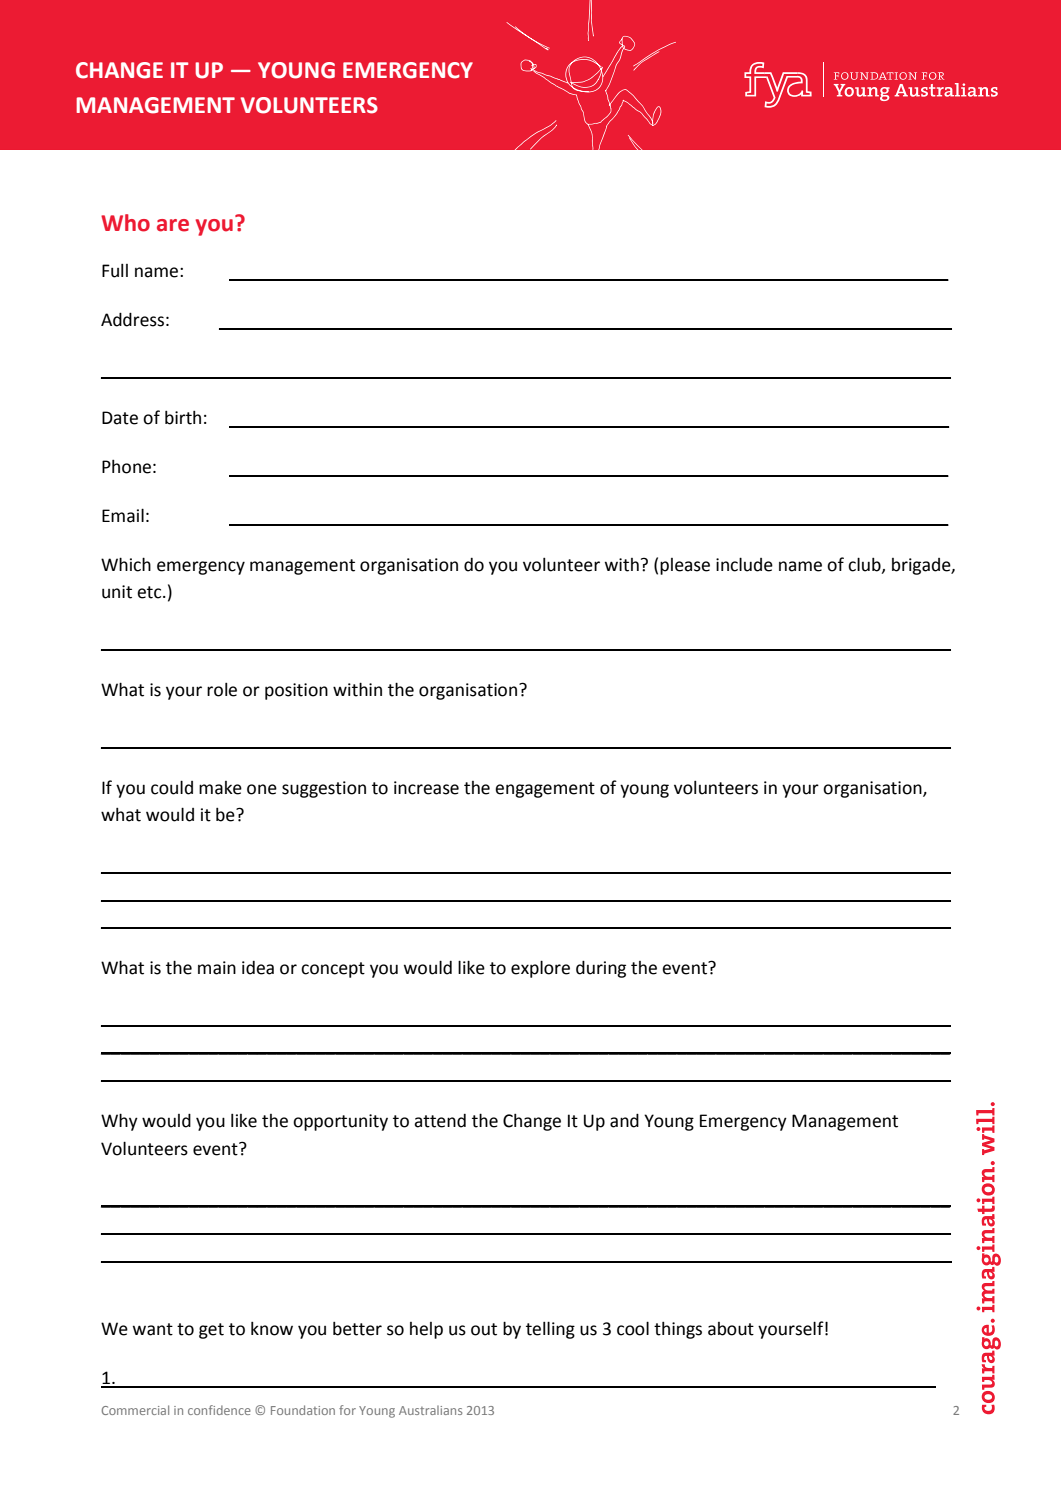 This document has height=1501, width=1061. What do you see at coordinates (219, 1410) in the document?
I see `confidence` at bounding box center [219, 1410].
